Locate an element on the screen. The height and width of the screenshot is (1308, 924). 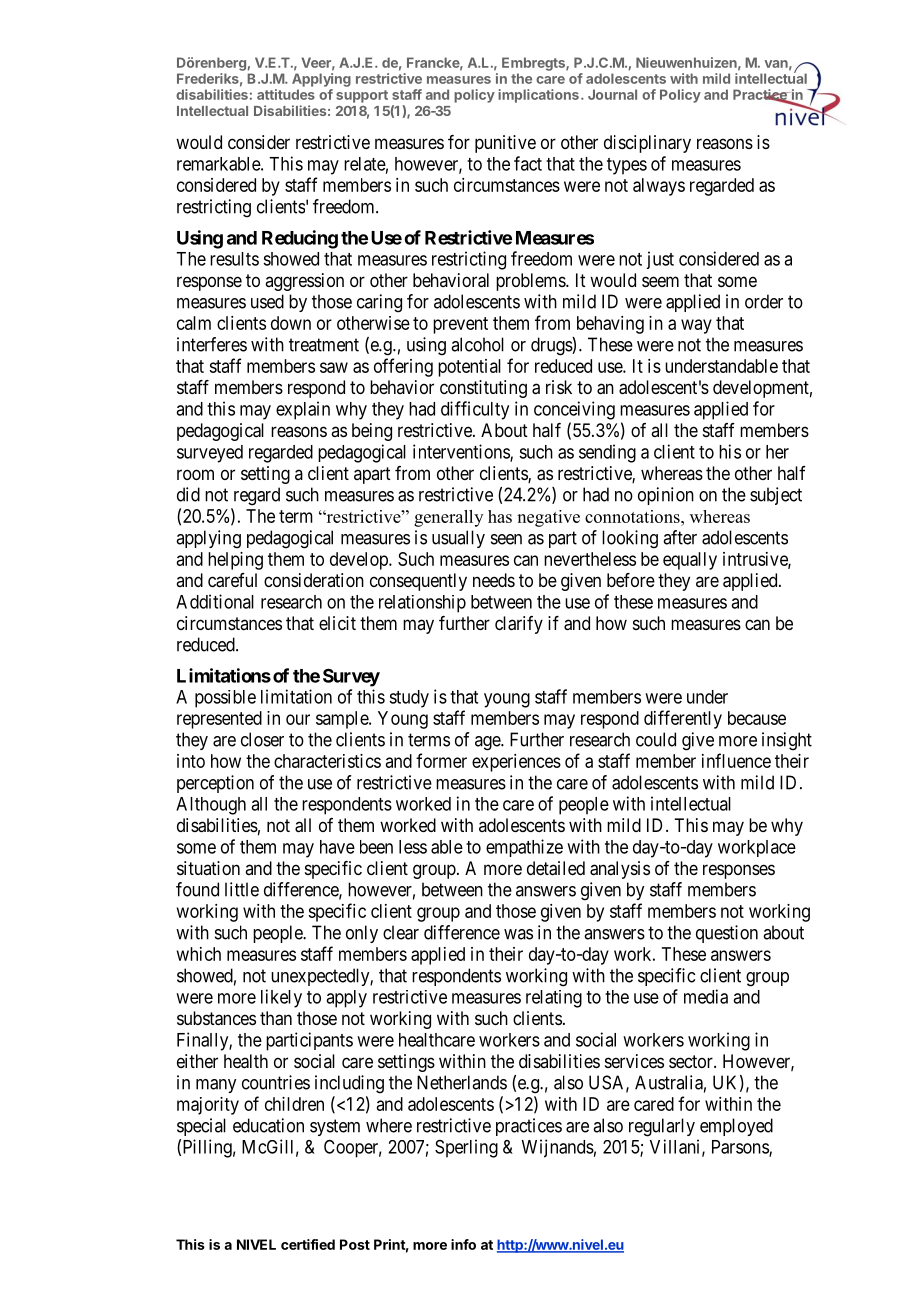
info is located at coordinates (463, 1244).
